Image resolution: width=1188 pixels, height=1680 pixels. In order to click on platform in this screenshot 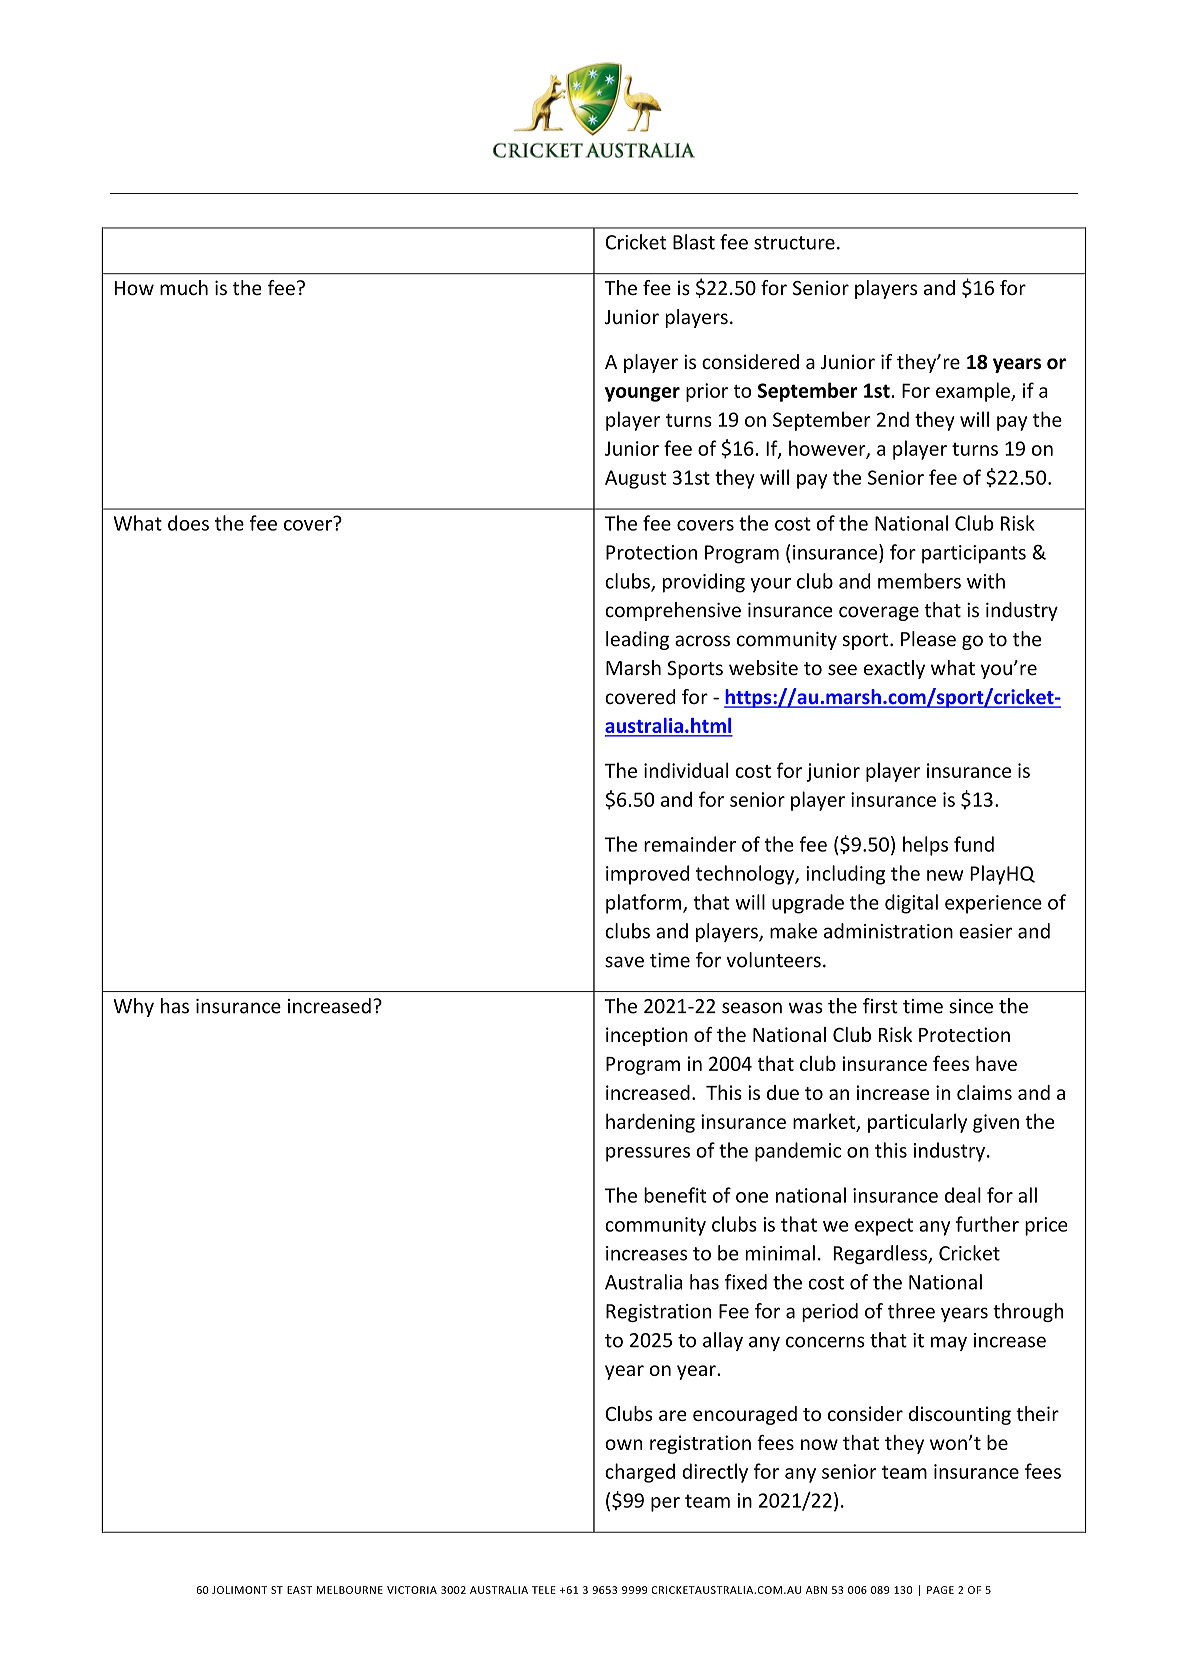, I will do `click(645, 904)`.
